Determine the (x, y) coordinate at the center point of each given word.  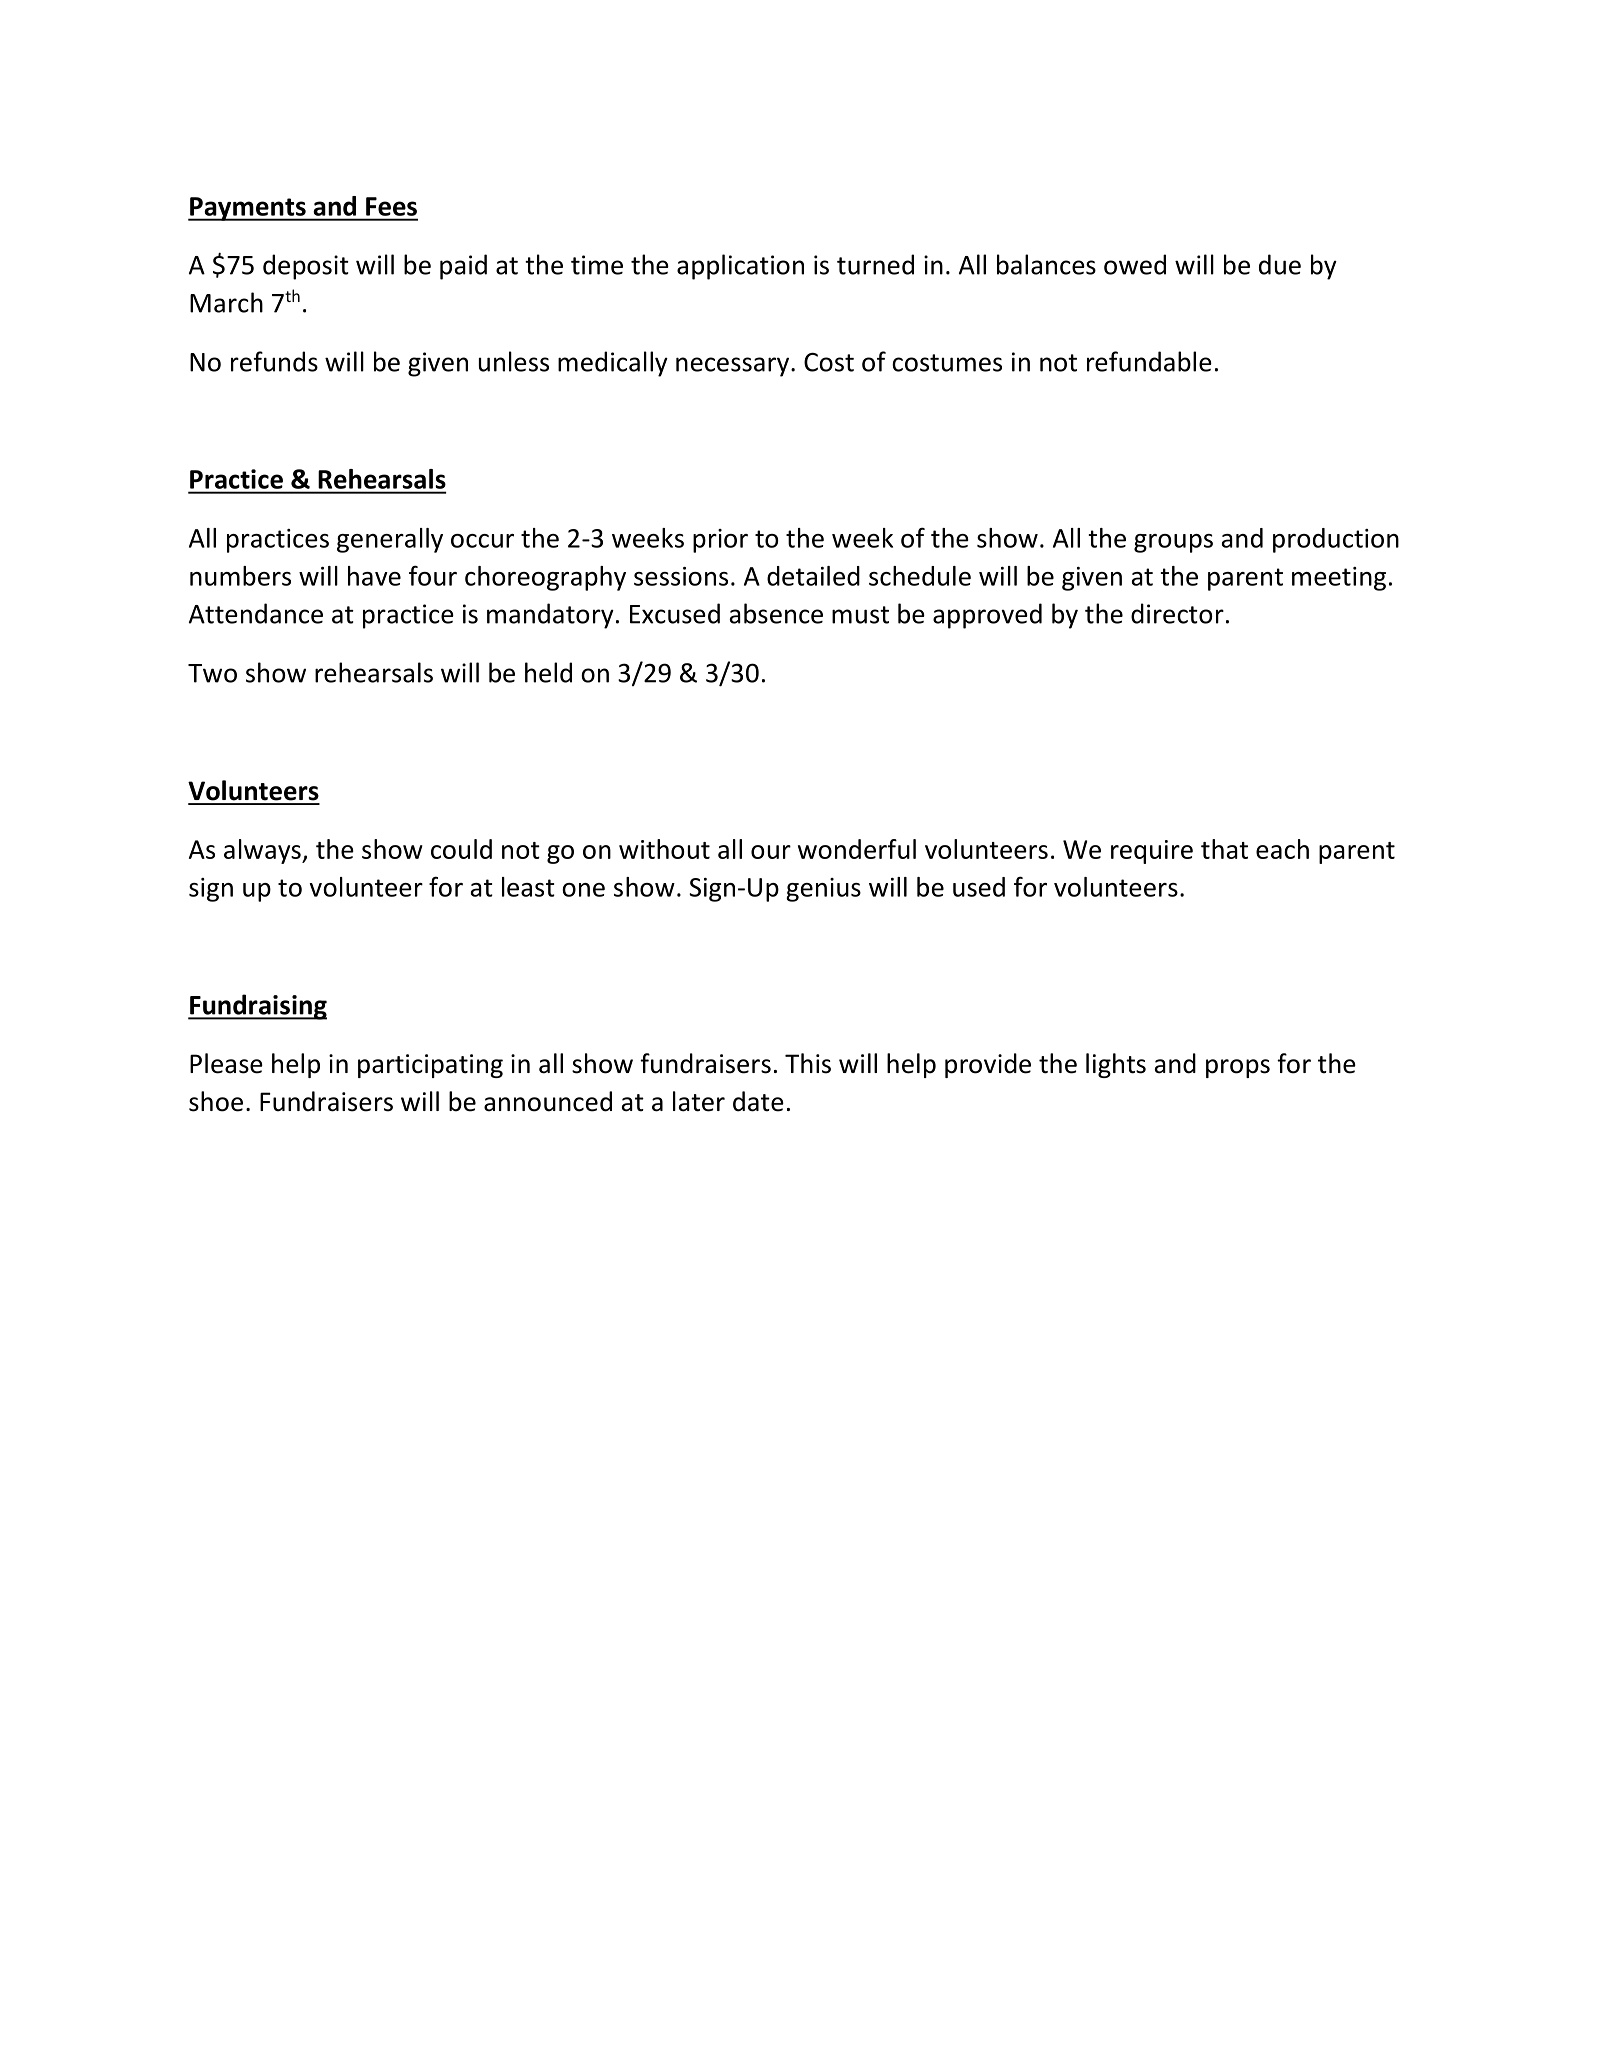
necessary (732, 367)
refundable (1149, 361)
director (1177, 613)
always (263, 851)
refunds (274, 361)
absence (776, 613)
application (740, 267)
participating (430, 1066)
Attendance (256, 613)
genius (823, 890)
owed (1135, 264)
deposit (306, 267)
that (1224, 849)
